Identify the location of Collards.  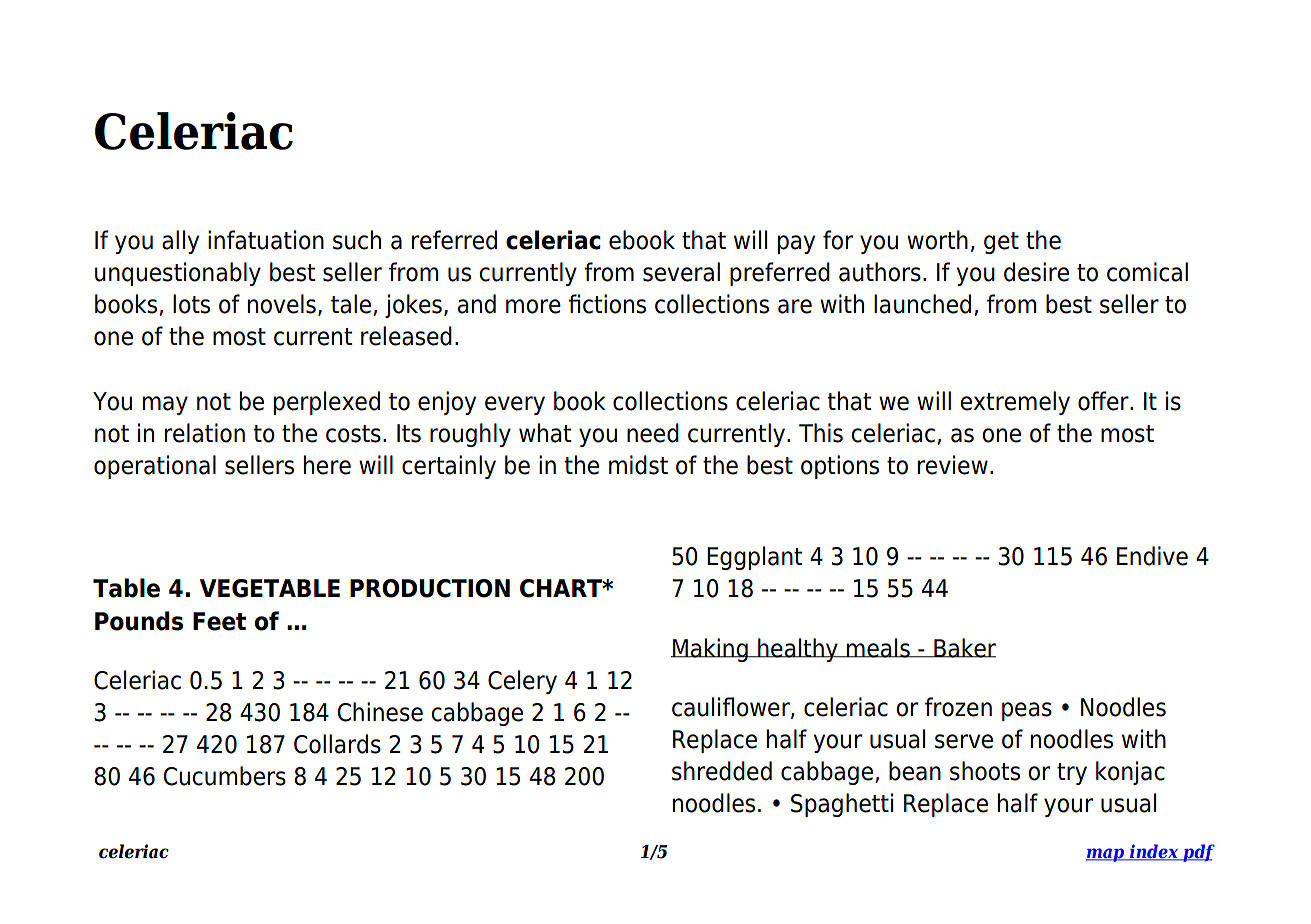
(337, 744).
